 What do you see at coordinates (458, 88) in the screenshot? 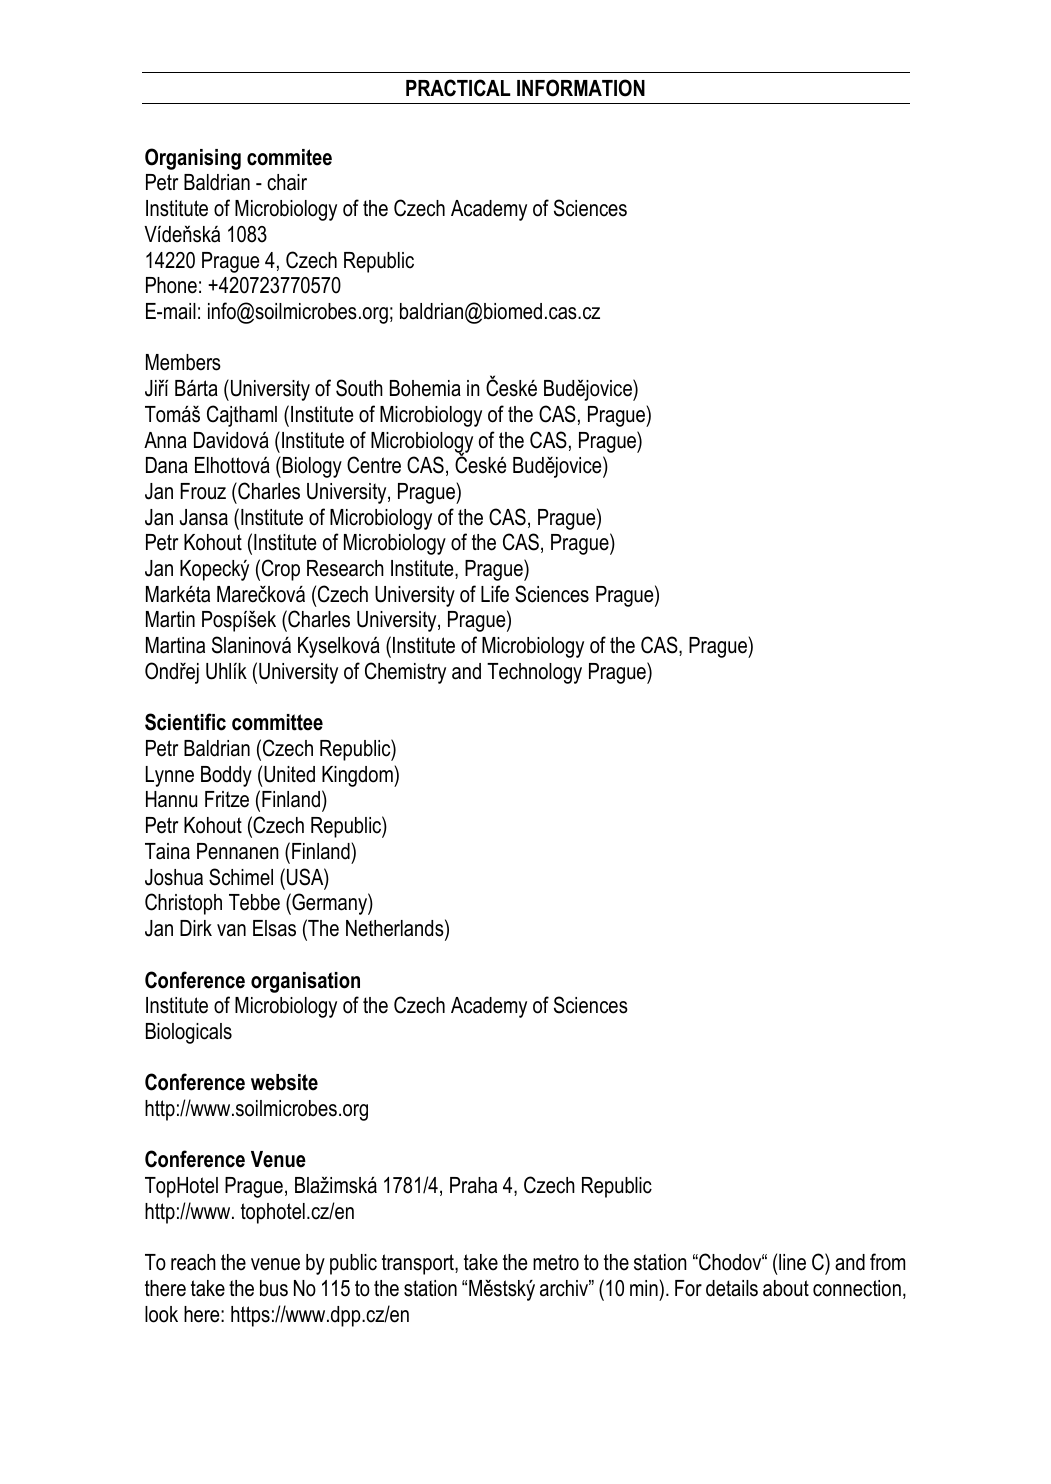
I see `PRACTICAL` at bounding box center [458, 88].
